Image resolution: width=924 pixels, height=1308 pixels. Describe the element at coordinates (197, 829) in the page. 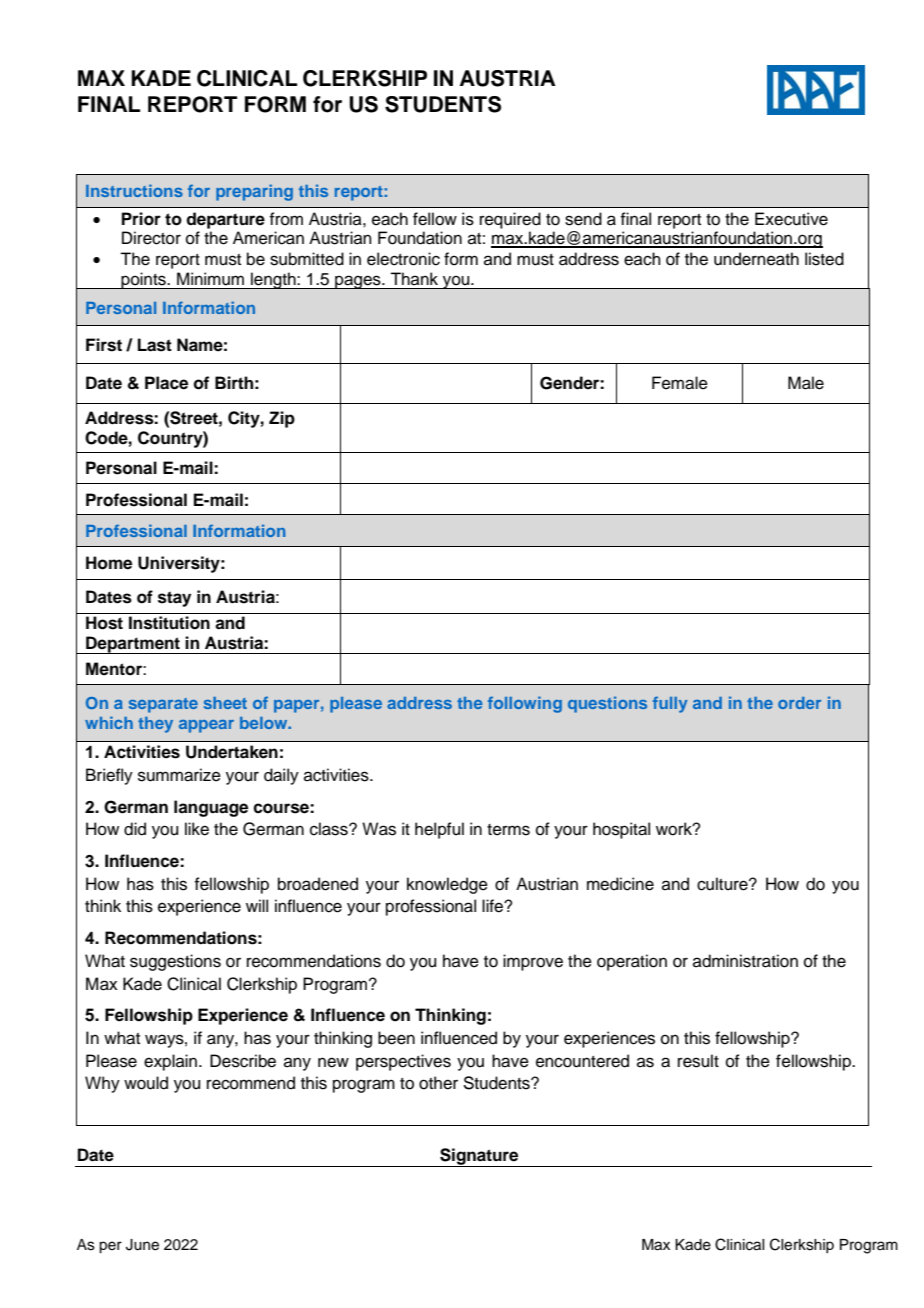

I see `like` at that location.
